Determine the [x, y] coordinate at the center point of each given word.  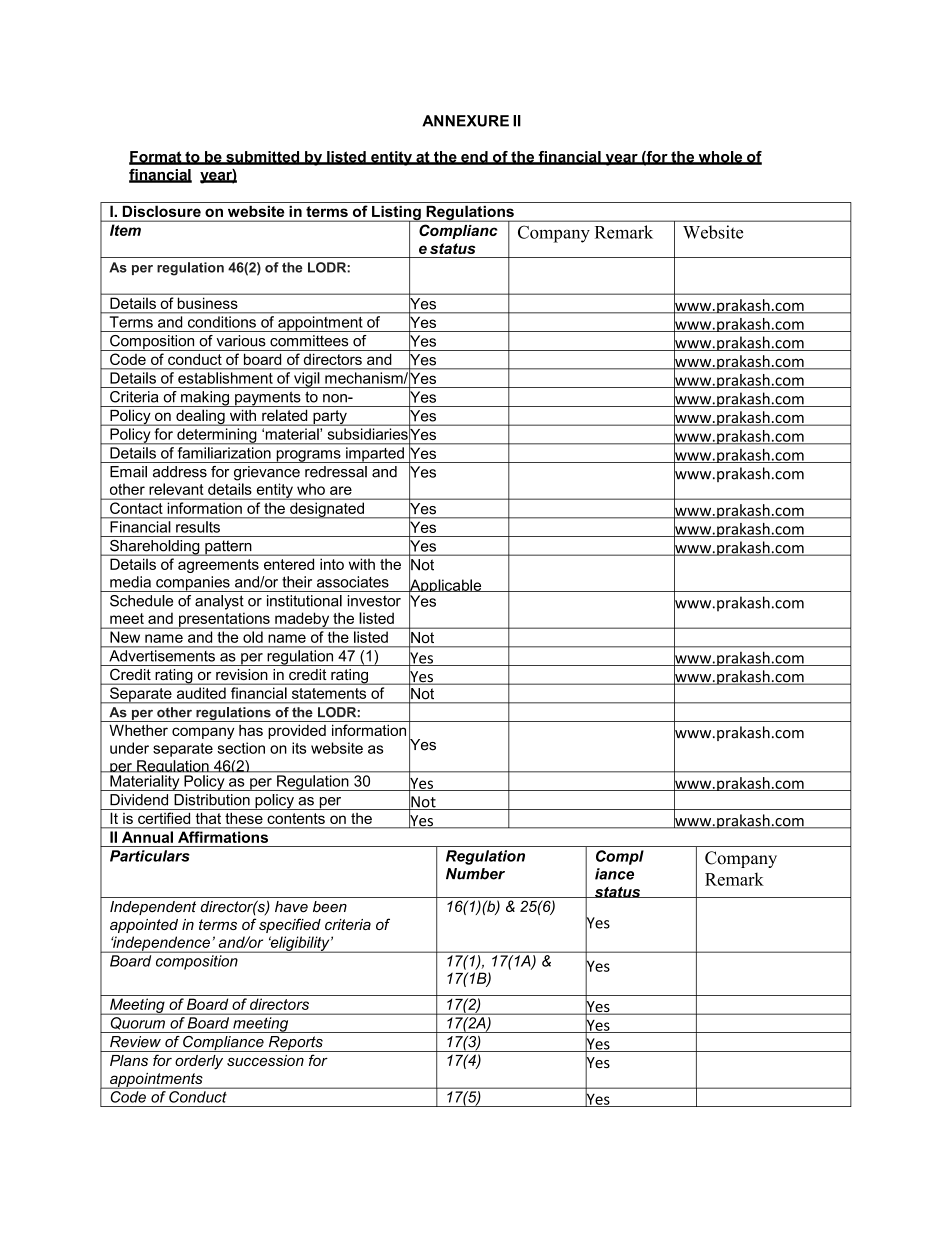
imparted [375, 455]
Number [475, 874]
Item [125, 230]
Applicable [446, 586]
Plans [129, 1060]
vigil [307, 380]
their [297, 582]
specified [290, 925]
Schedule [141, 601]
